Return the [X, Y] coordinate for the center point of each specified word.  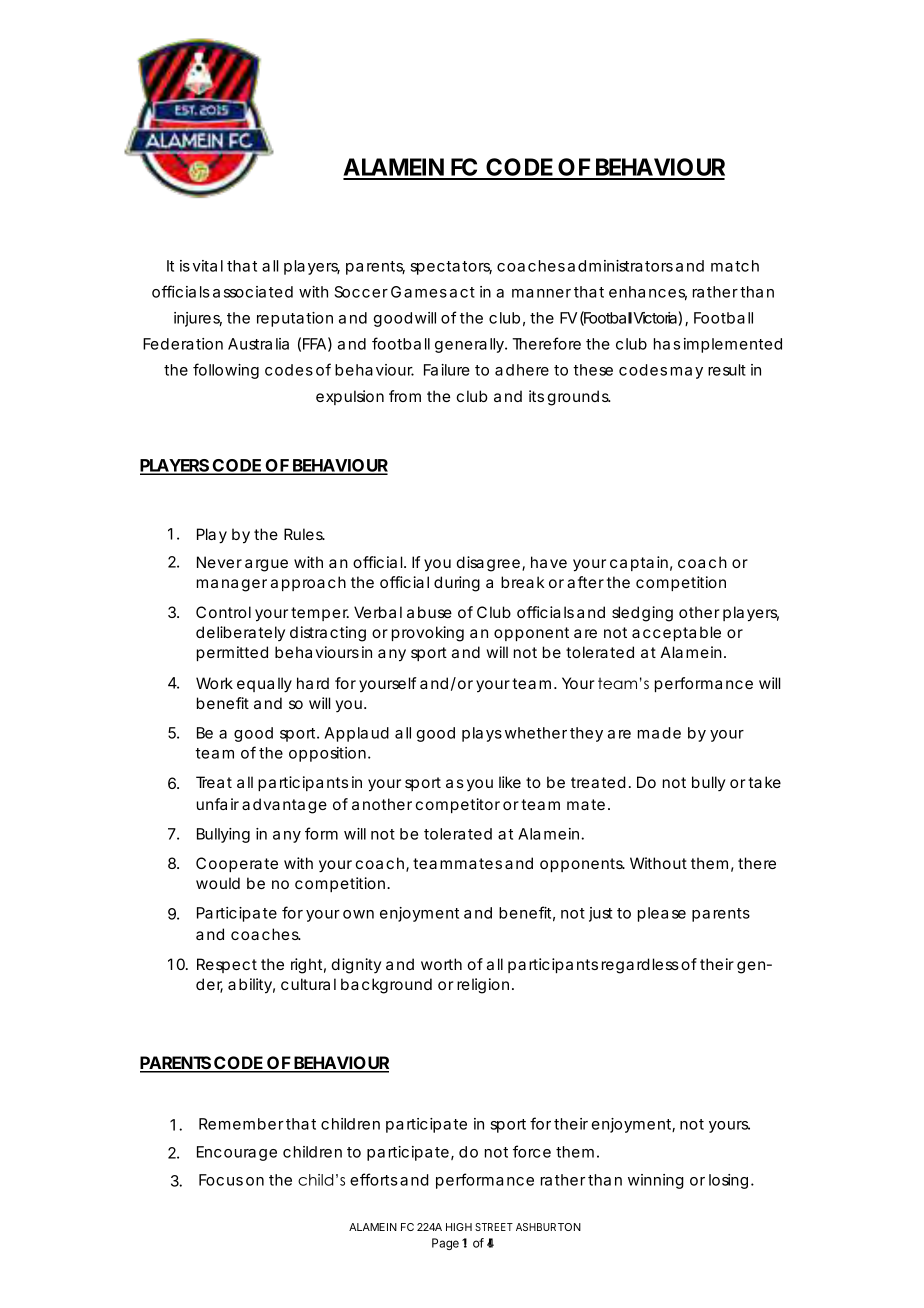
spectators [451, 268]
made [659, 733]
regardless [640, 966]
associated [253, 292]
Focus [221, 1180]
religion [483, 986]
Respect [227, 965]
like [510, 782]
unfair [218, 804]
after [585, 582]
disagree [488, 564]
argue [266, 565]
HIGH [459, 1227]
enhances [648, 293]
